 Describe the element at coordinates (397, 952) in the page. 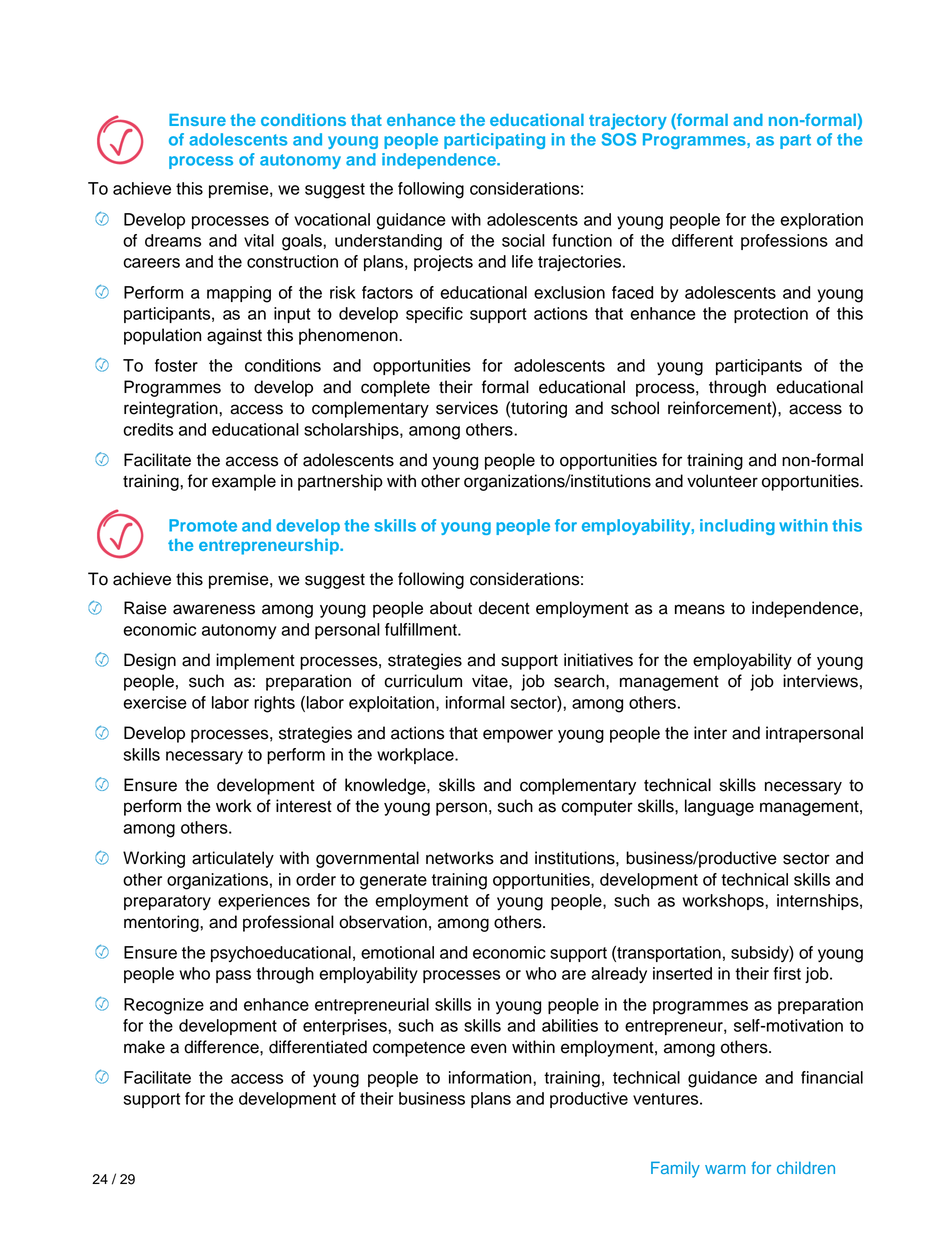

I see `emotional` at that location.
